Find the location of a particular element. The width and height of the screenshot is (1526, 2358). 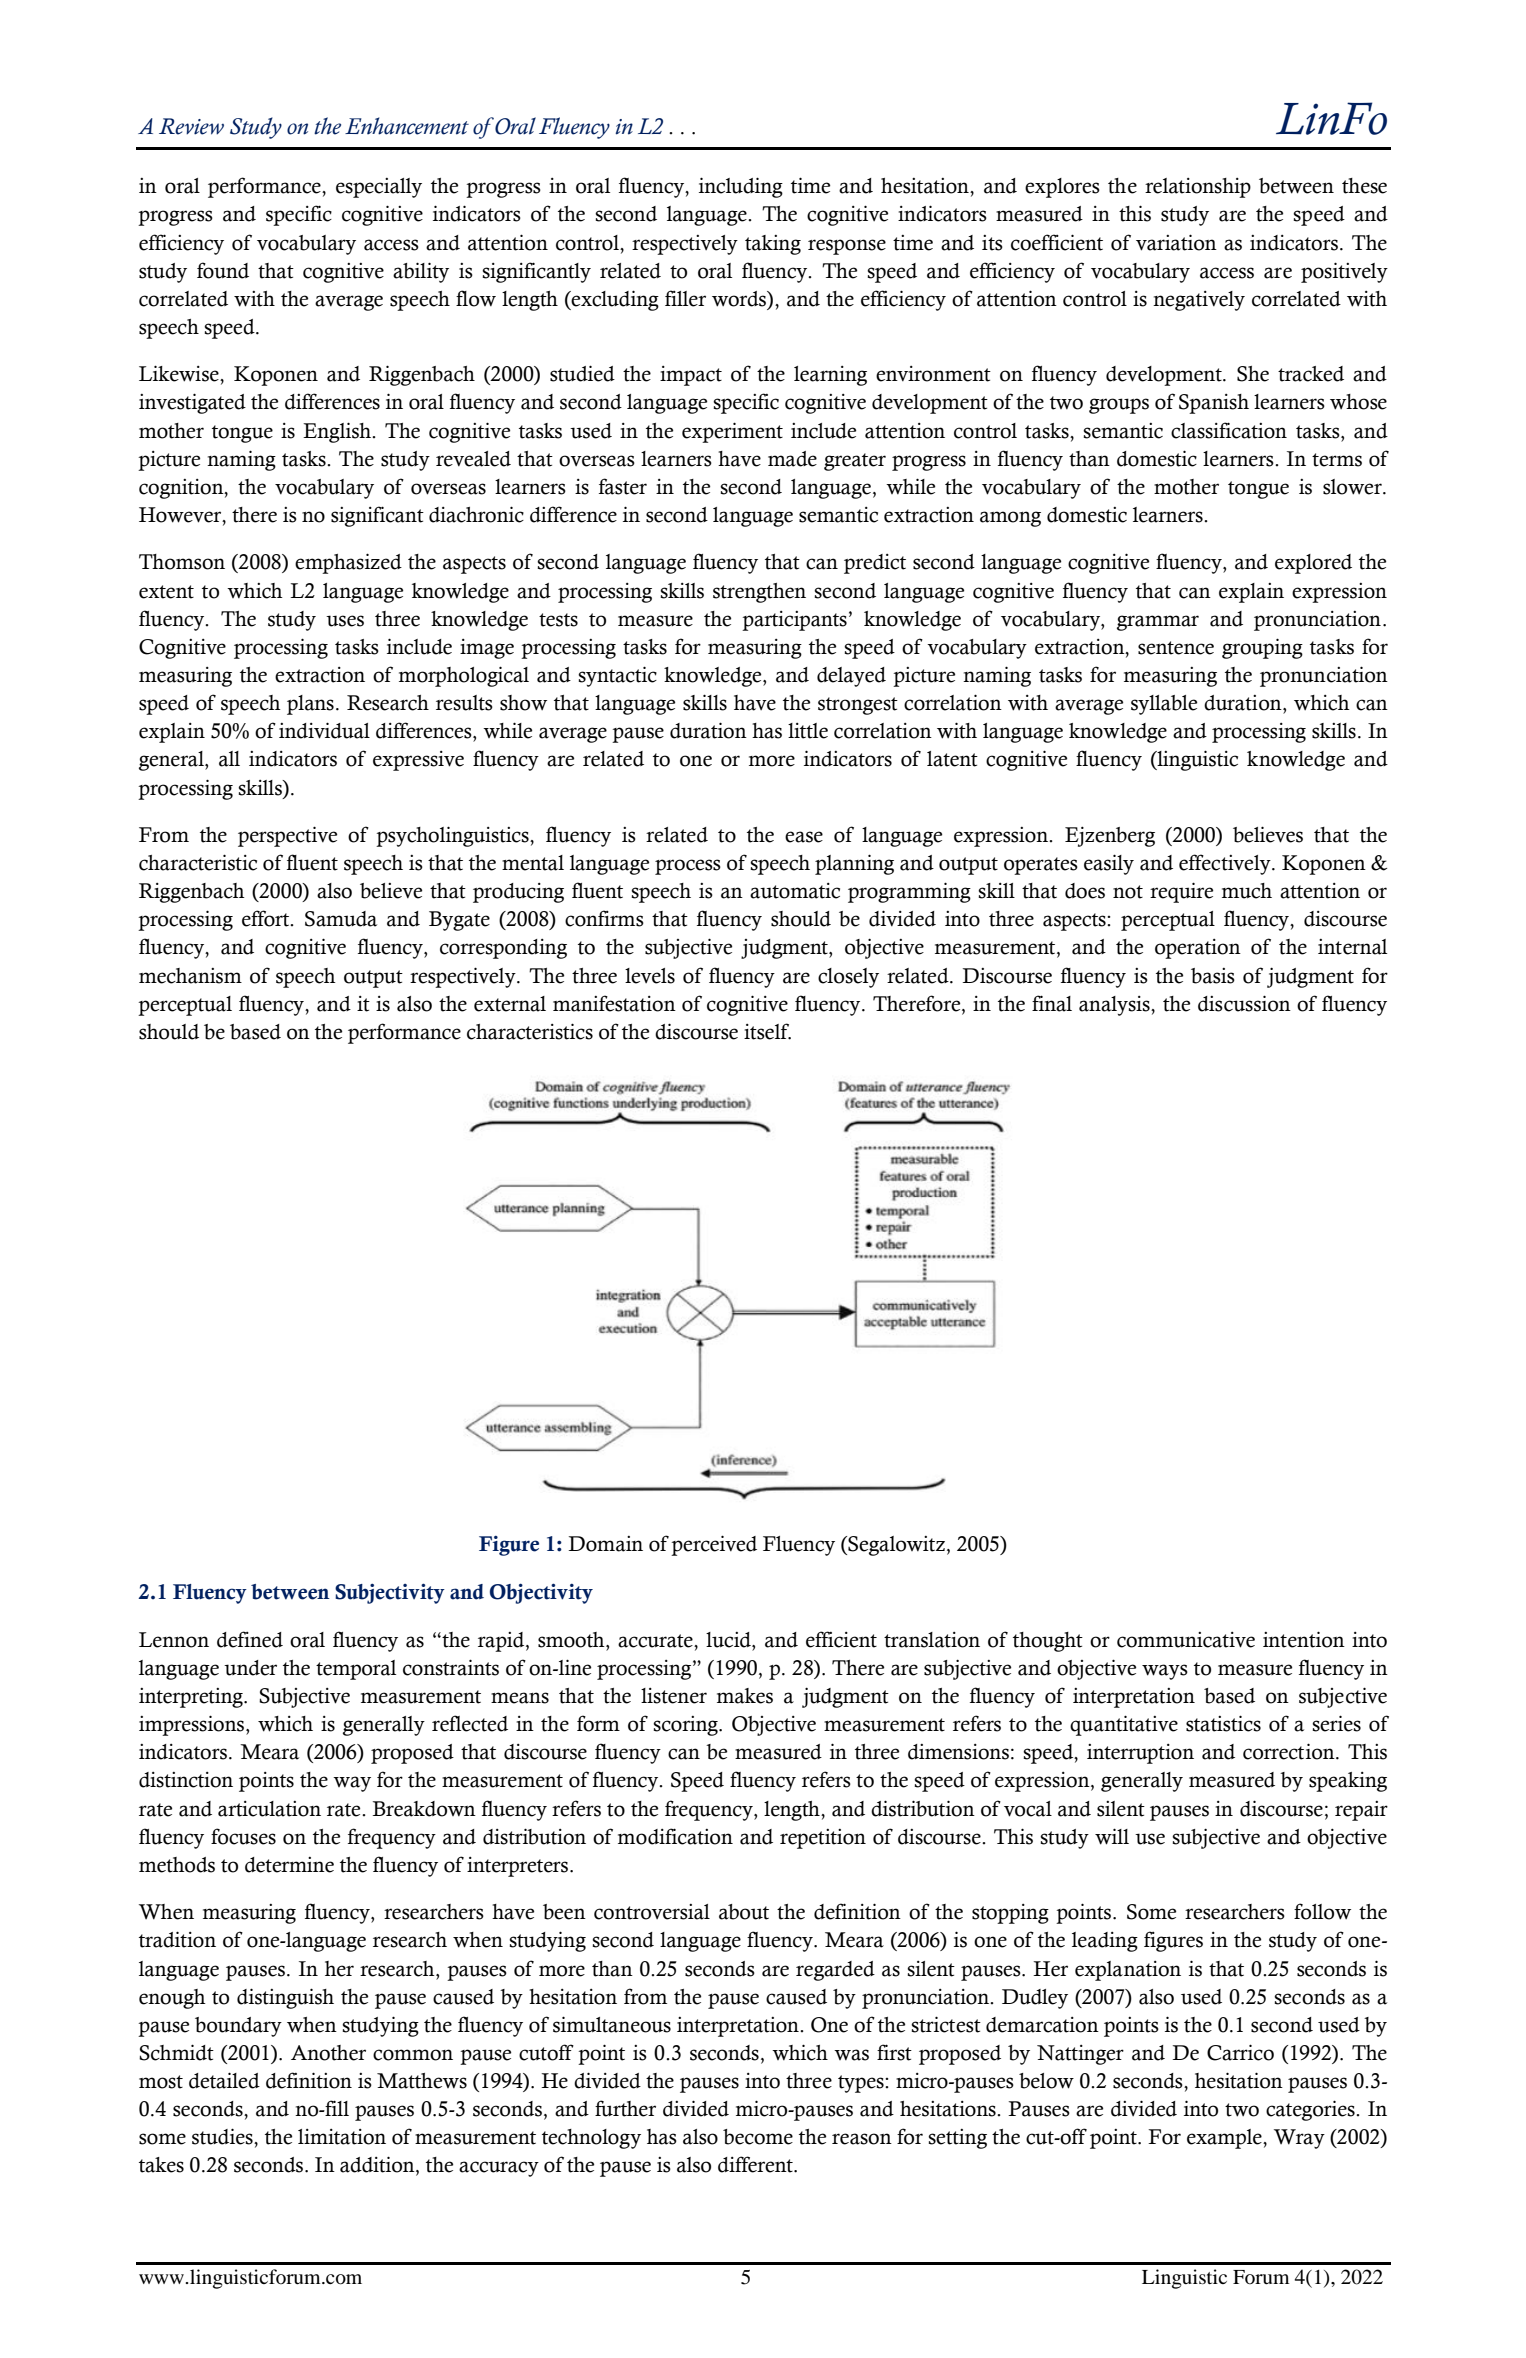

relationship is located at coordinates (1198, 188).
